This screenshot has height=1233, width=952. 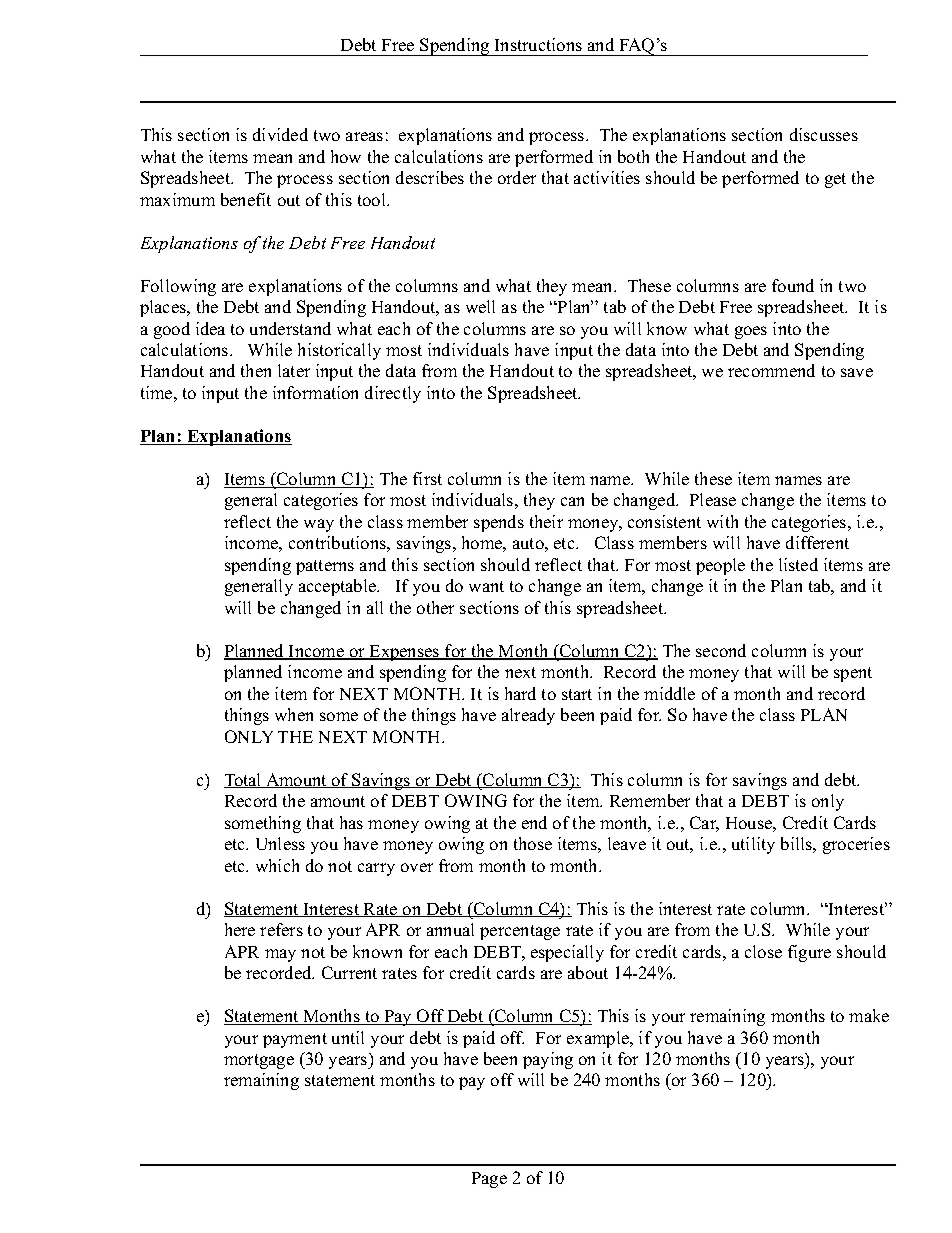 I want to click on recommend, so click(x=771, y=370).
